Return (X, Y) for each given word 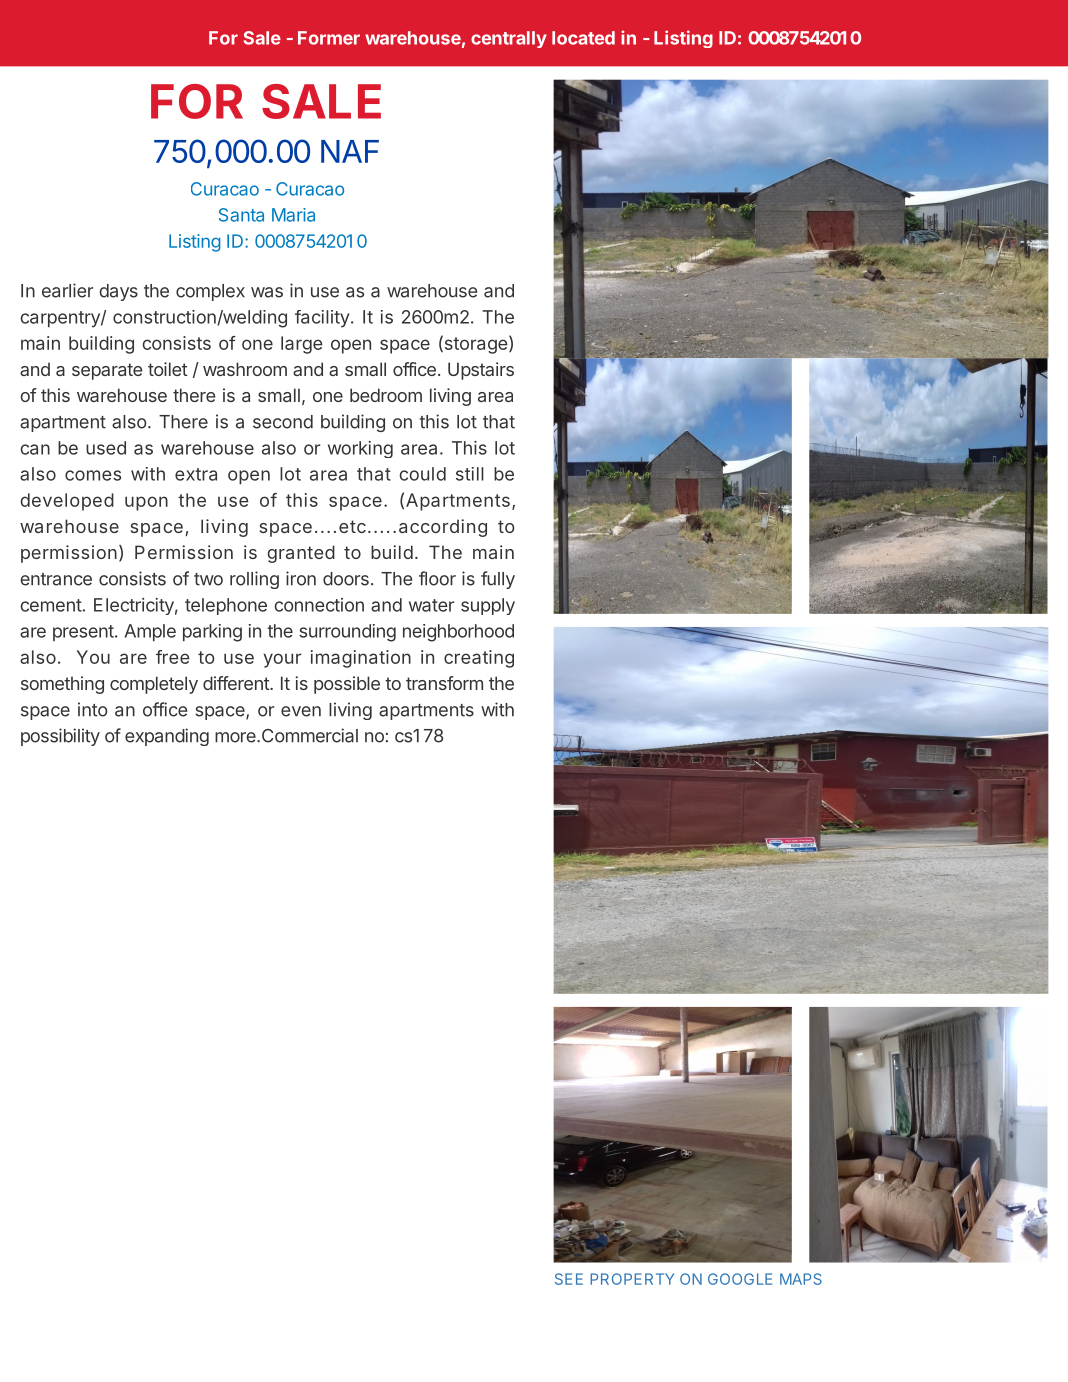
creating (479, 659)
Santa (241, 215)
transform (444, 683)
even (301, 711)
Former (329, 38)
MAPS (801, 1279)
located (583, 38)
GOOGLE (740, 1279)
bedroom (386, 395)
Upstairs (481, 371)
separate (107, 371)
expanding (167, 737)
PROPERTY (632, 1279)
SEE (569, 1279)
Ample (150, 632)
